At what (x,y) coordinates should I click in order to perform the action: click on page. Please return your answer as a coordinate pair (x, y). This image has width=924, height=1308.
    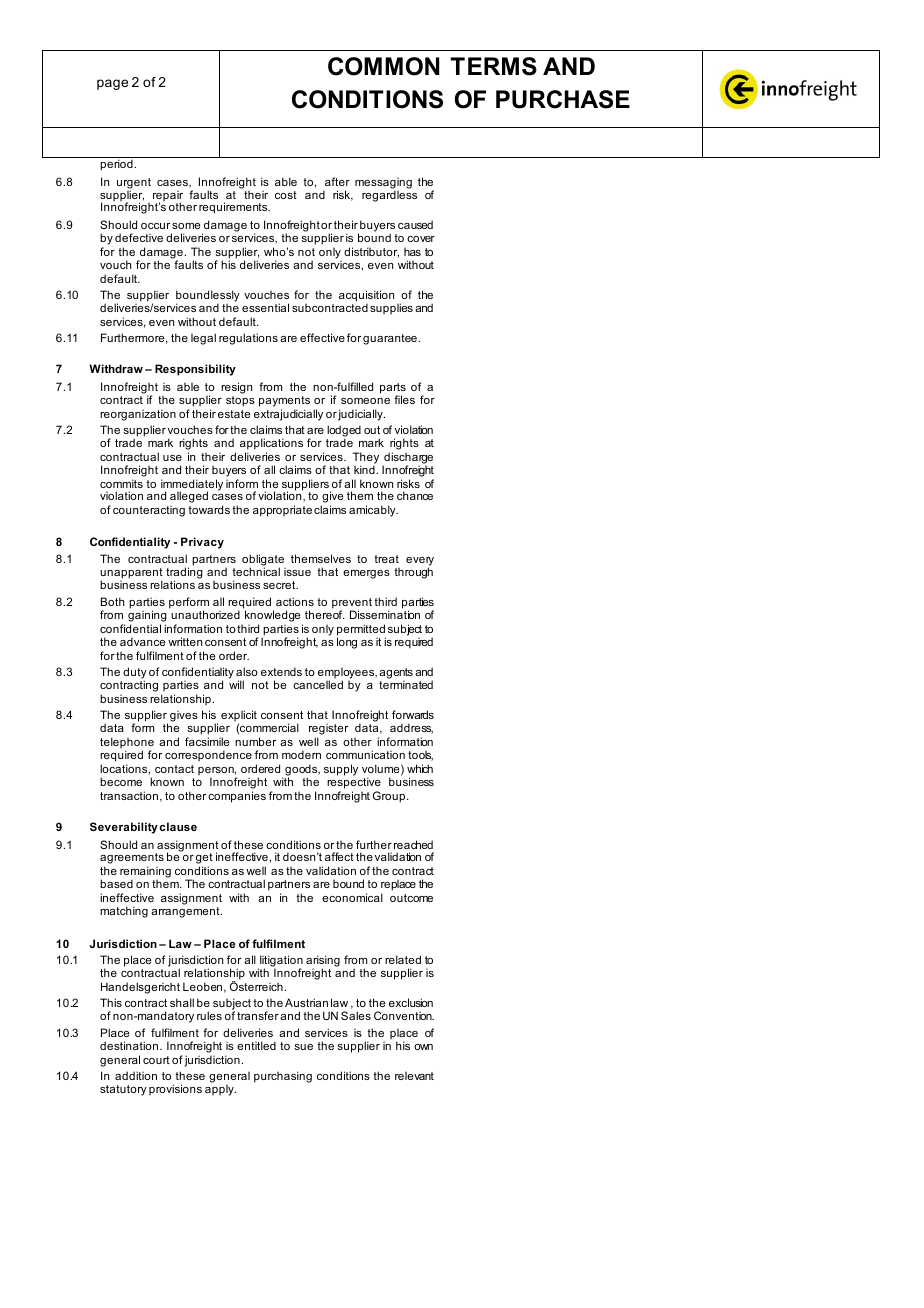
    Looking at the image, I should click on (112, 84).
